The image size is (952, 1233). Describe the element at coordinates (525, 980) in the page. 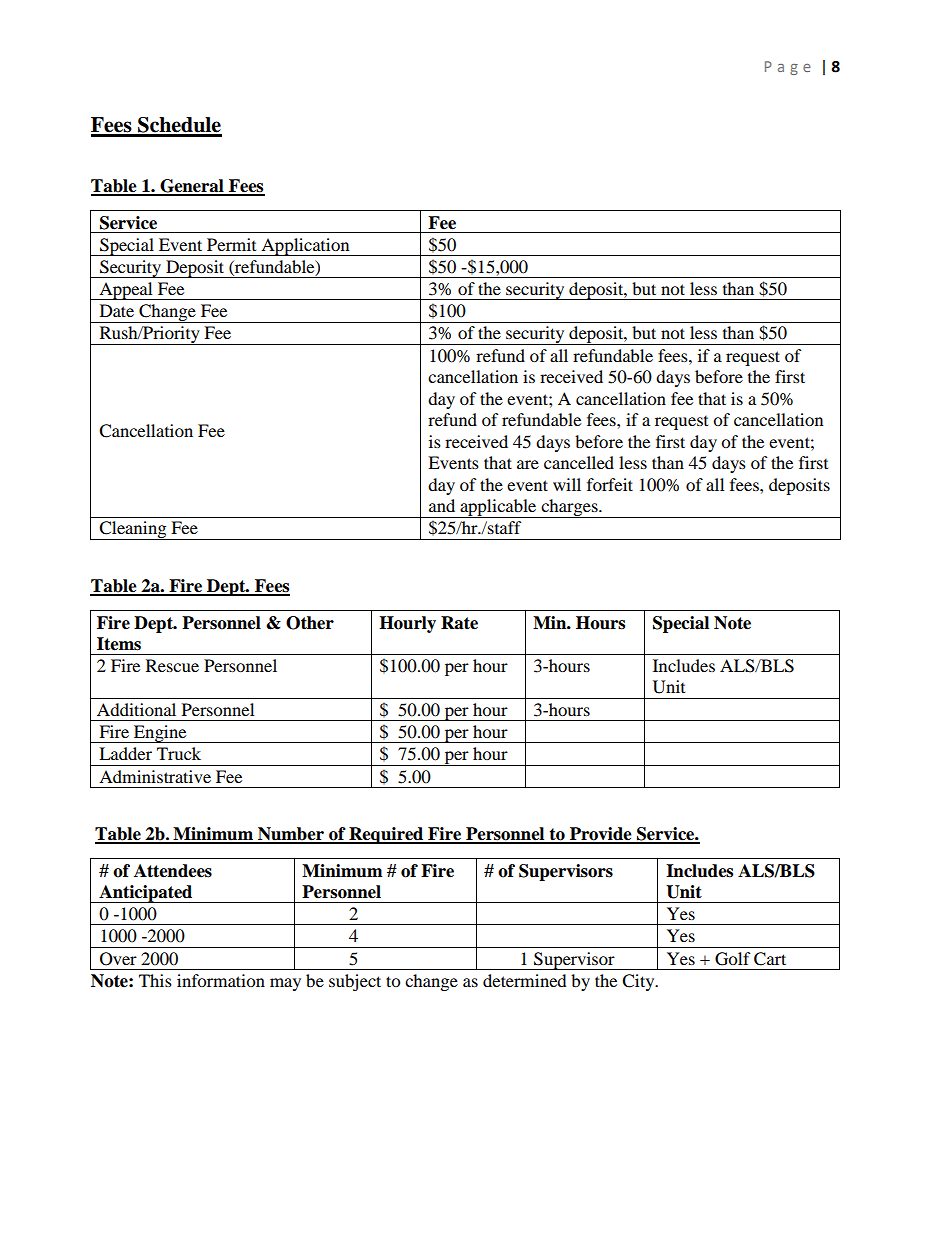

I see `determined` at that location.
